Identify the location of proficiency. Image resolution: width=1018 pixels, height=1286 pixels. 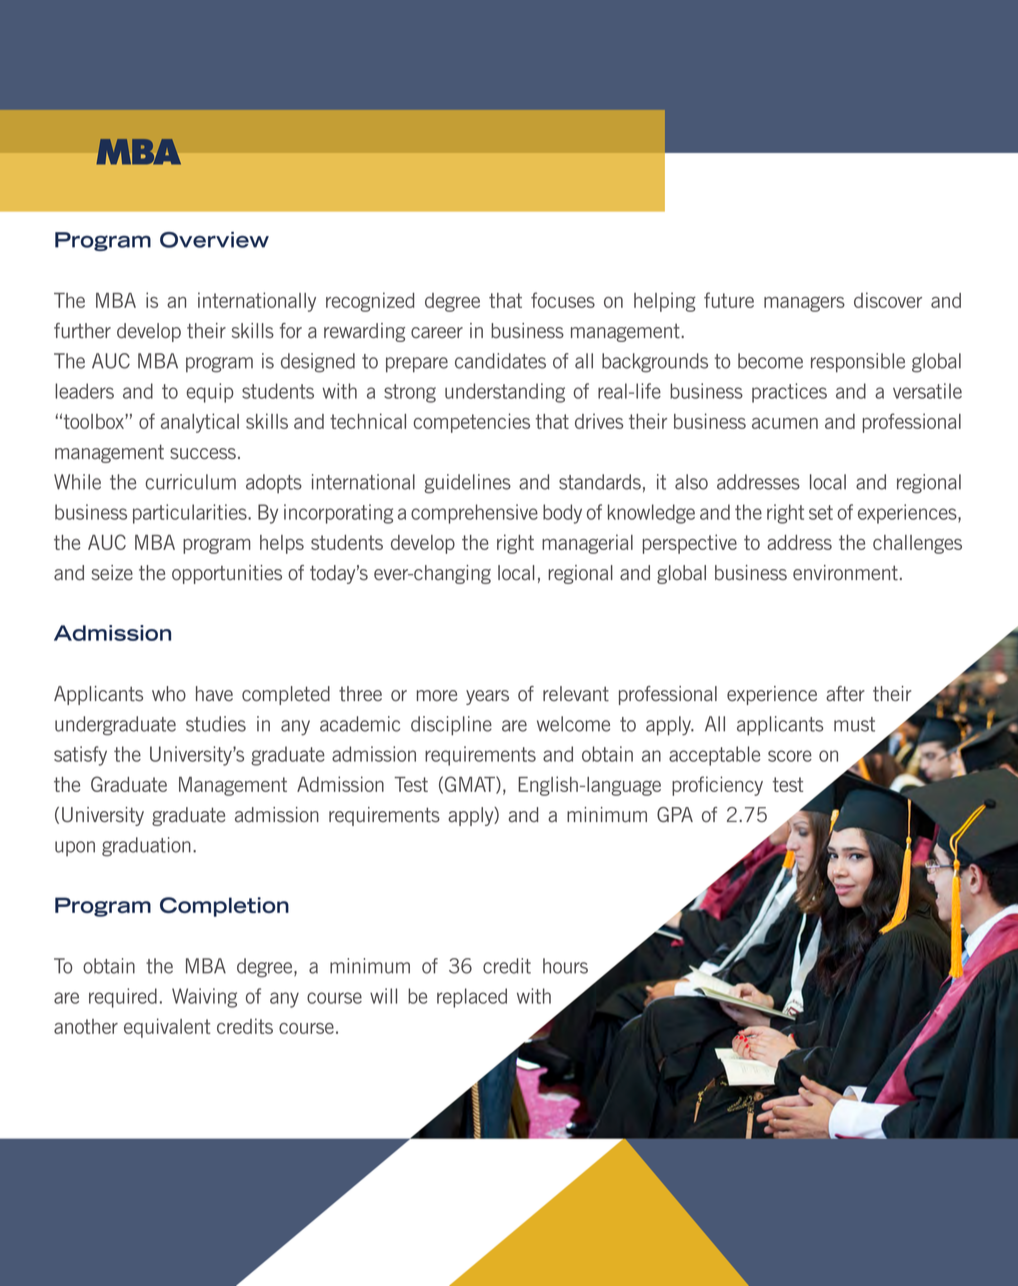
(717, 786).
